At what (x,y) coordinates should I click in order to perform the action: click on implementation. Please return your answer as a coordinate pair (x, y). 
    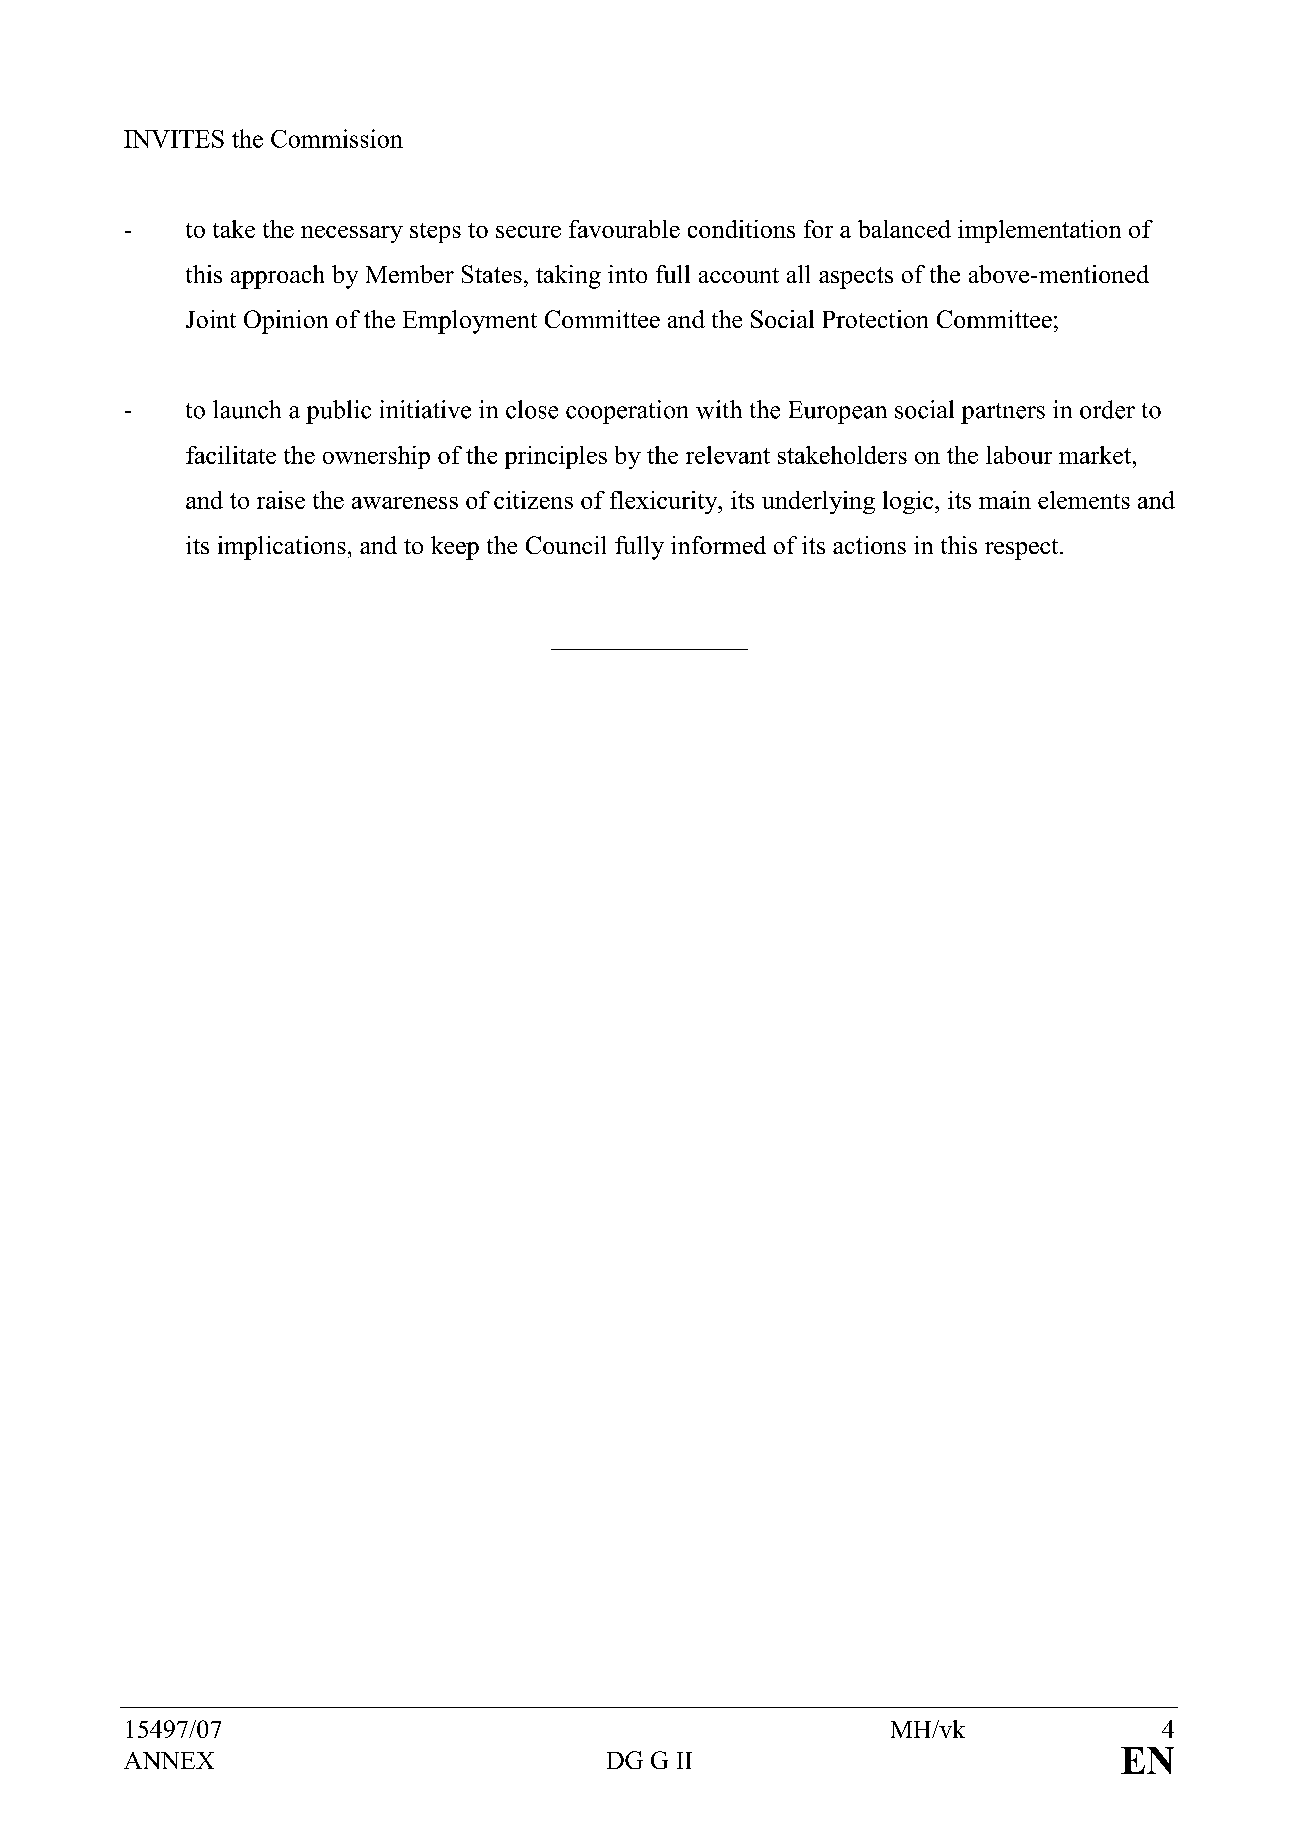
    Looking at the image, I should click on (1039, 231).
